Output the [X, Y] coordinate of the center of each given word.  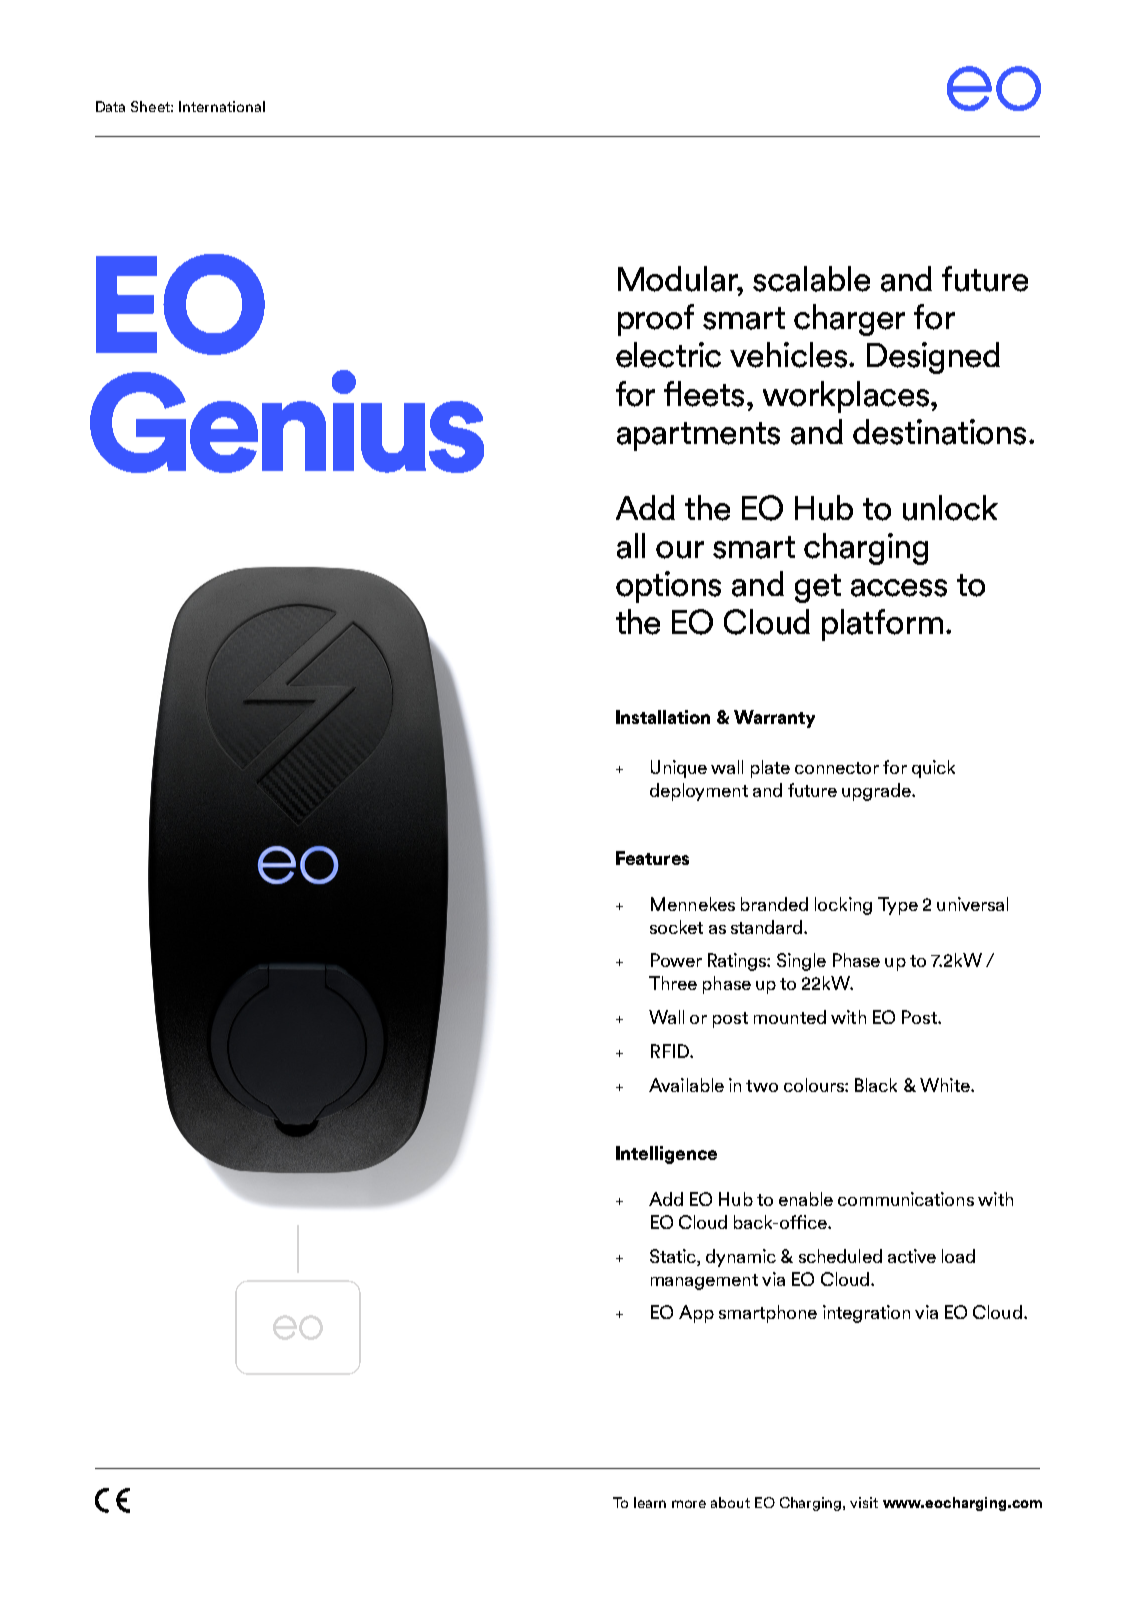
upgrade [877, 792]
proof [656, 320]
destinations [939, 432]
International [222, 106]
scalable [811, 279]
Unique [679, 769]
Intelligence [666, 1155]
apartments [698, 436]
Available [686, 1085]
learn [650, 1502]
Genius [287, 421]
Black [876, 1085]
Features [652, 858]
